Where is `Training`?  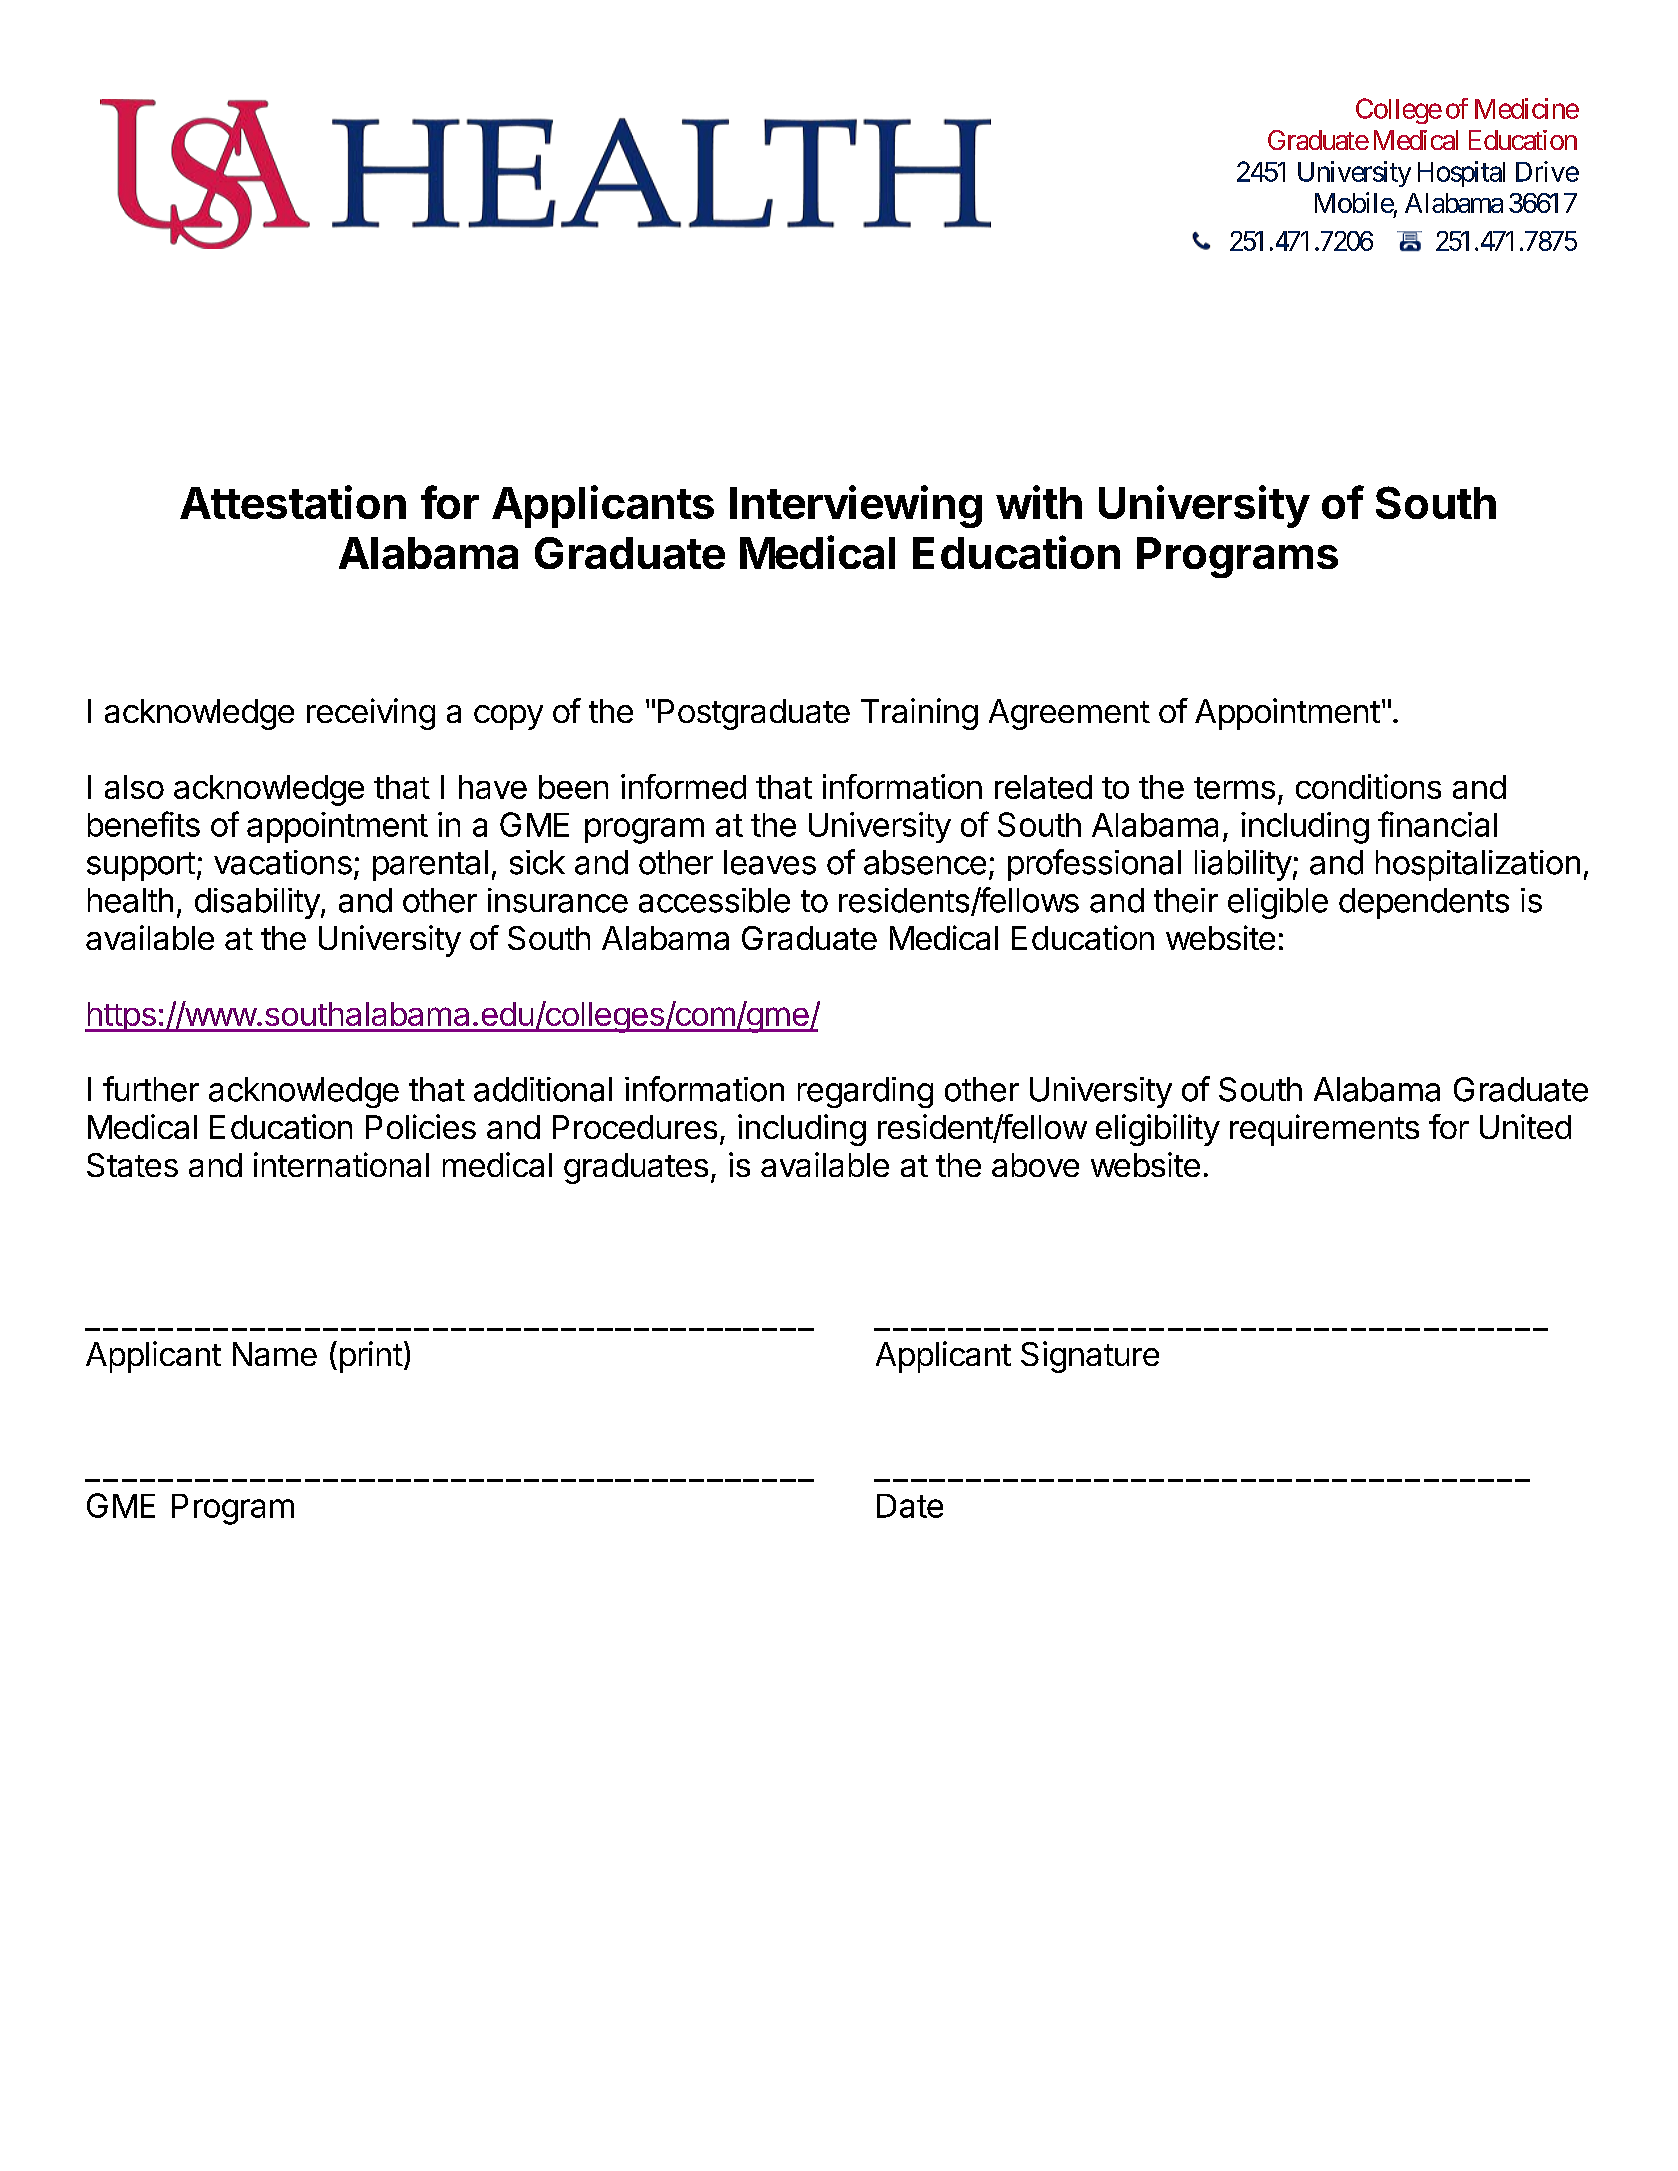
Training is located at coordinates (919, 714).
